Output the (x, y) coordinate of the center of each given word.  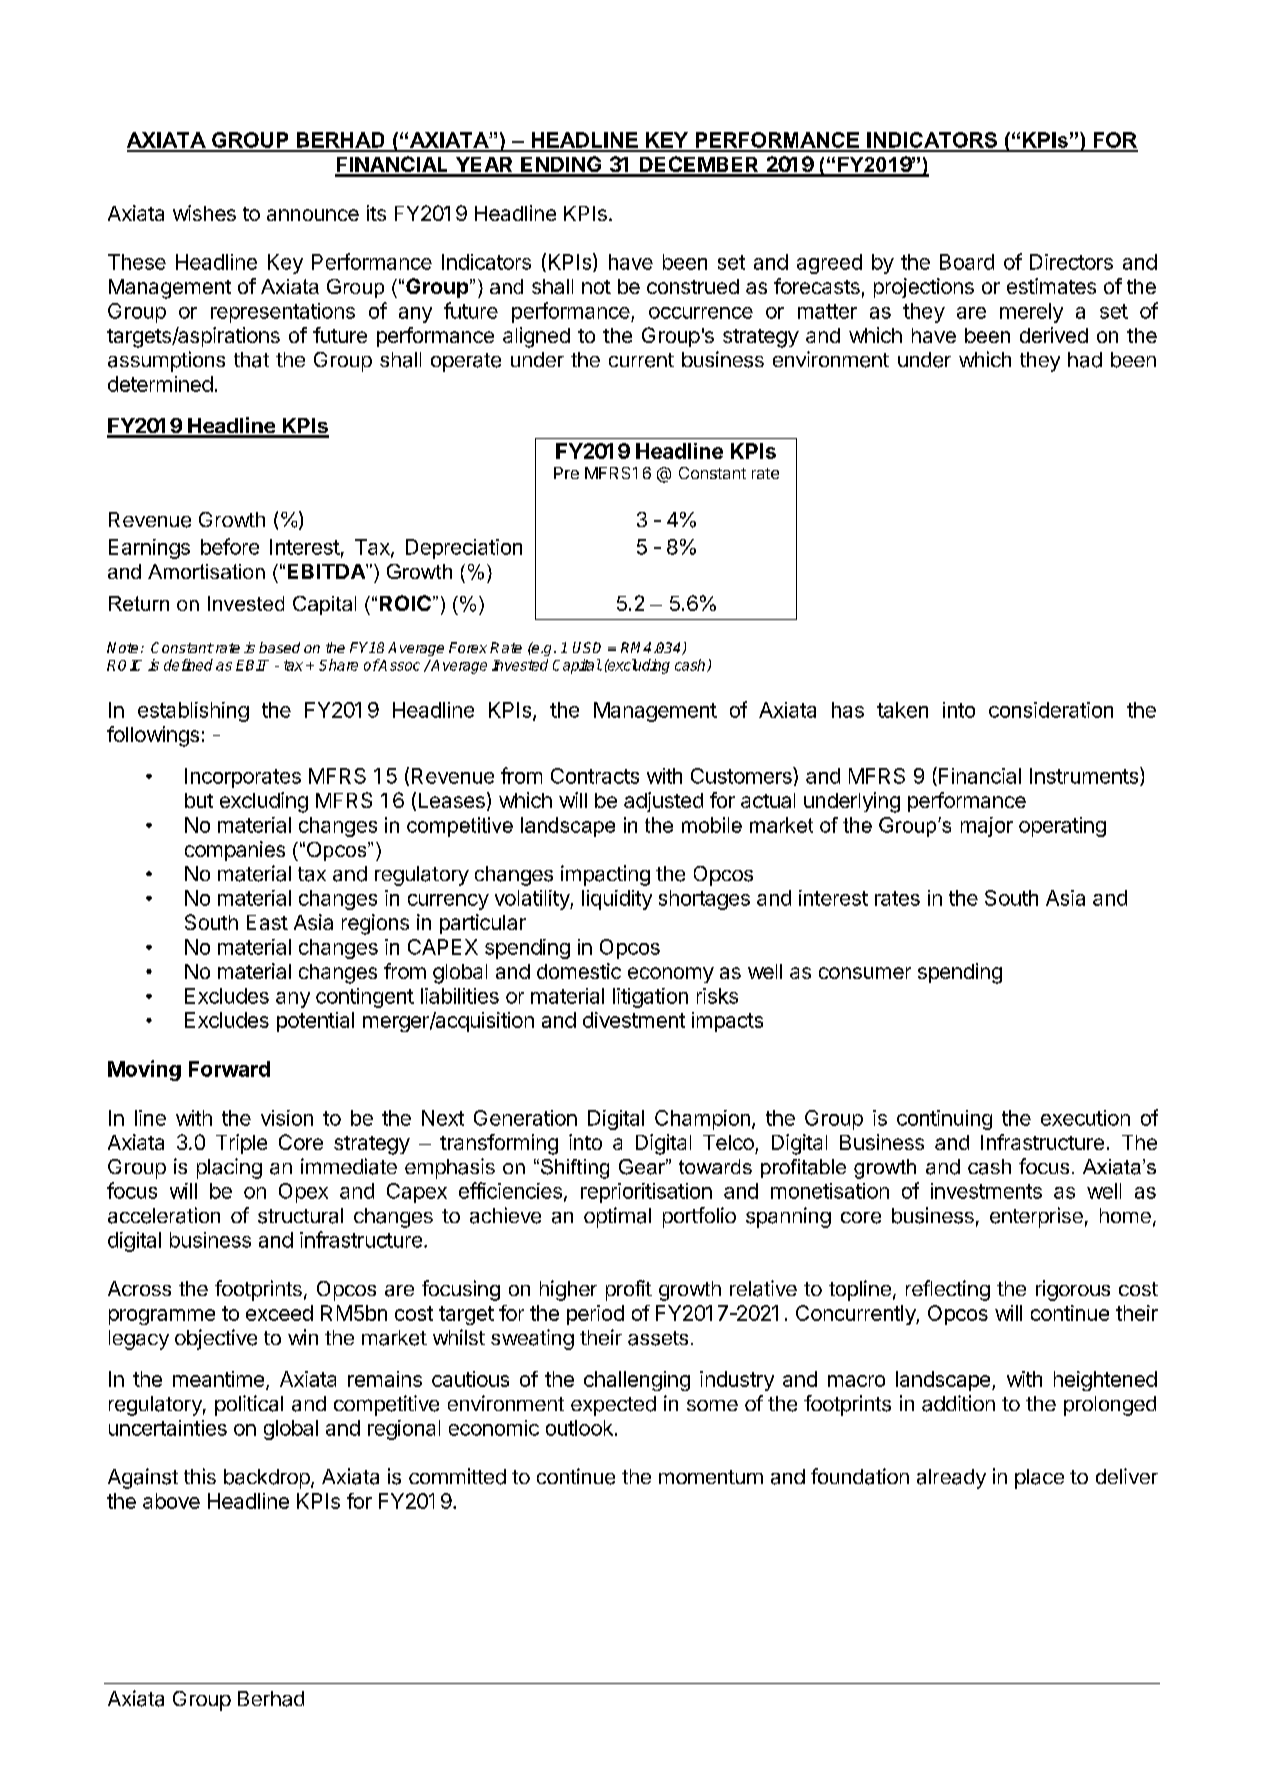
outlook (579, 1428)
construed (693, 286)
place (1039, 1479)
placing (229, 1168)
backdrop (268, 1479)
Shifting (575, 1169)
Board (967, 262)
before (230, 546)
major (987, 827)
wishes (204, 213)
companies (235, 851)
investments (986, 1191)
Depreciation (464, 549)
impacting (605, 875)
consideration (1051, 710)
